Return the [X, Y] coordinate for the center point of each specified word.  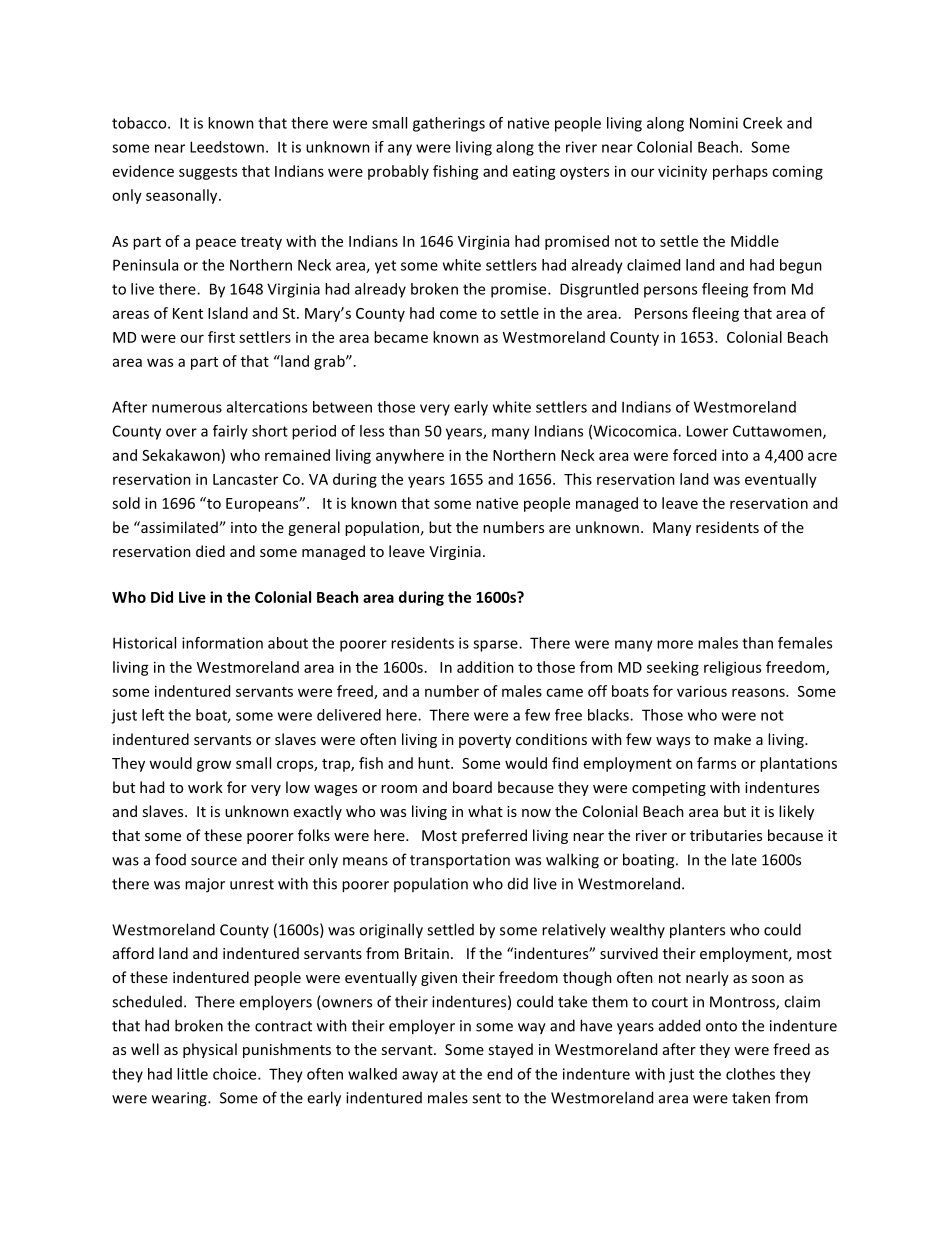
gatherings [449, 124]
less [372, 431]
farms [716, 763]
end [499, 1074]
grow [214, 766]
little [192, 1074]
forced [694, 455]
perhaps [740, 172]
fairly [230, 432]
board [472, 787]
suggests [208, 173]
